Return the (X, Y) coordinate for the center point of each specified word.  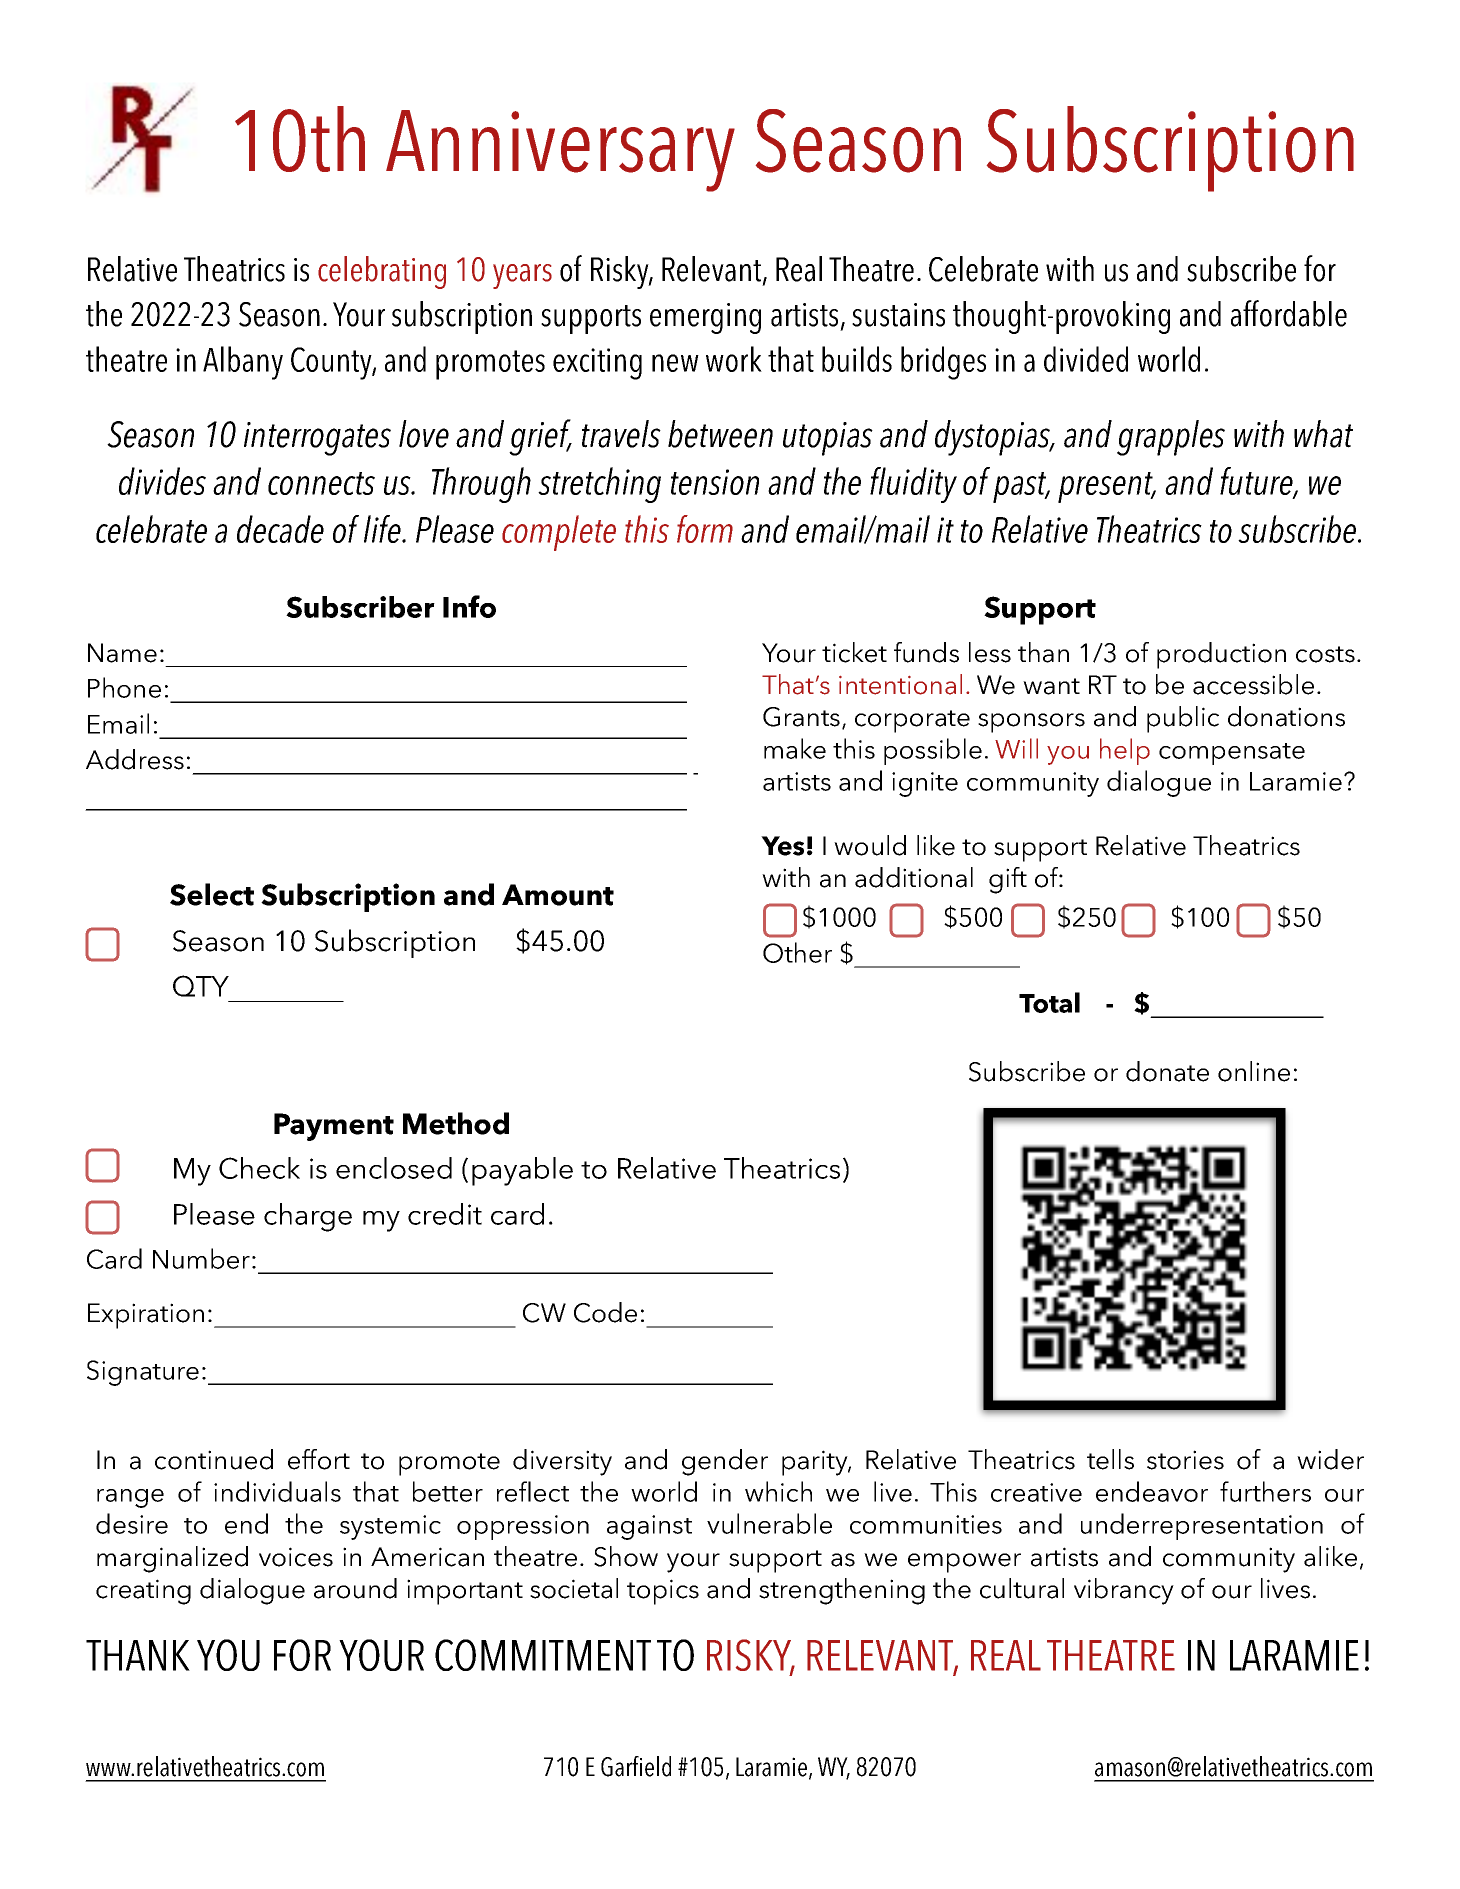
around (355, 1588)
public (1183, 719)
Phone (124, 687)
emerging (705, 318)
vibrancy (1124, 1591)
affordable (1289, 313)
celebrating (382, 272)
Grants (801, 717)
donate (1167, 1071)
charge (308, 1217)
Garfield (636, 1766)
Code (605, 1312)
